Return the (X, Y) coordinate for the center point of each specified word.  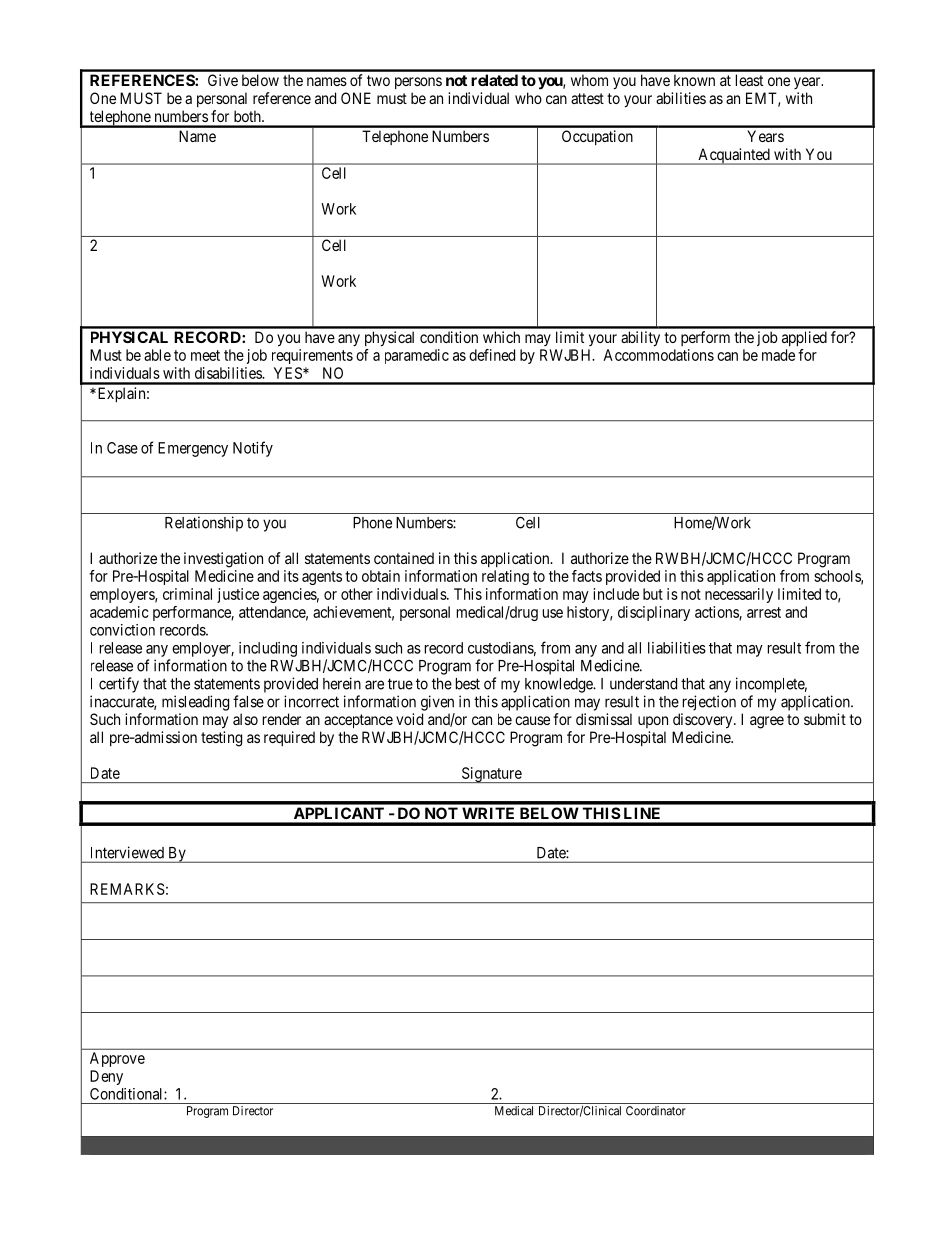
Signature (491, 775)
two (378, 80)
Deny (106, 1077)
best (468, 684)
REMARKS (127, 889)
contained (404, 558)
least (749, 80)
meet (205, 355)
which (501, 337)
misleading (195, 703)
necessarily (739, 595)
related (494, 80)
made (778, 355)
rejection (709, 703)
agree (767, 722)
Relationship (204, 524)
